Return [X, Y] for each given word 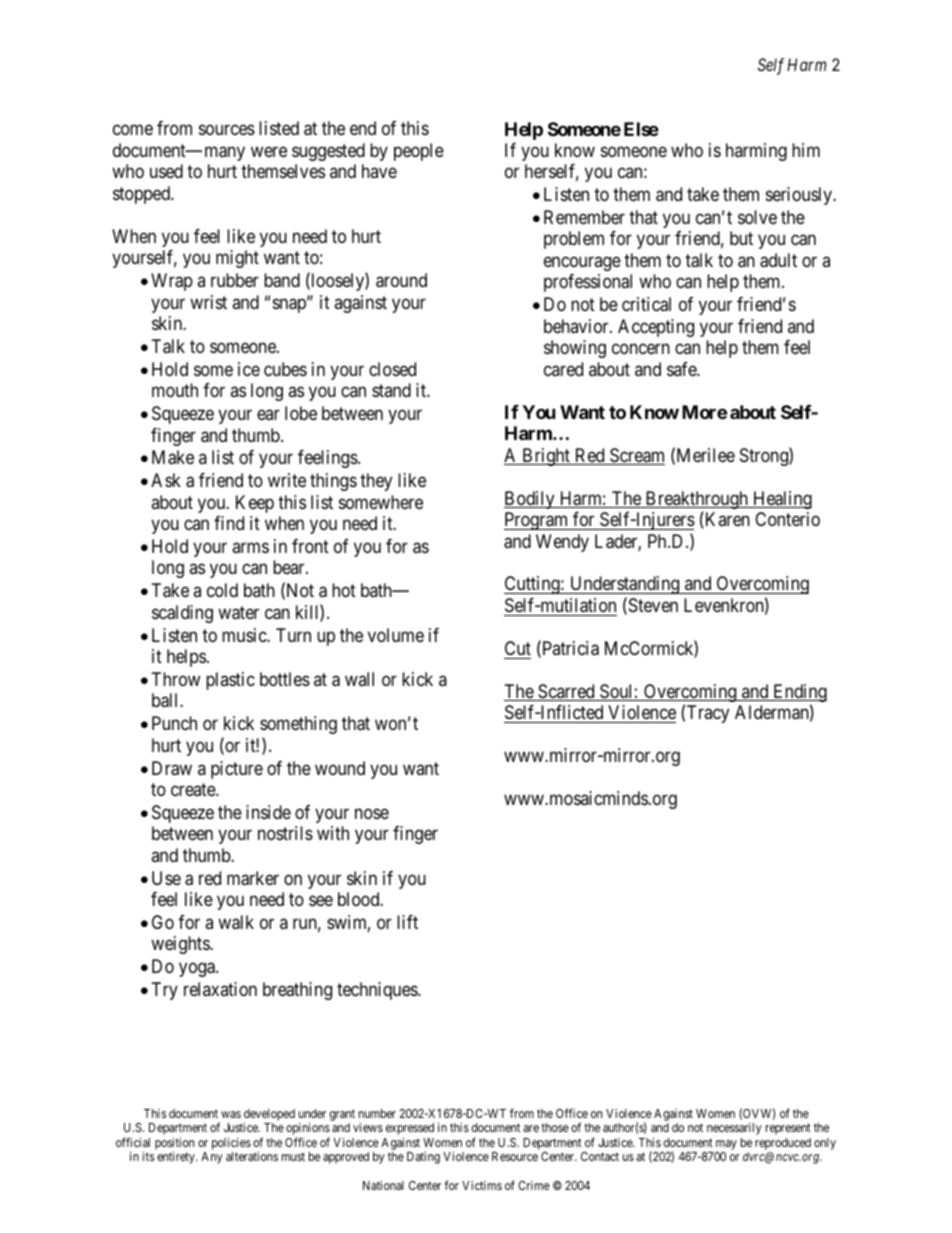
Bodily [530, 500]
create [194, 789]
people [419, 152]
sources [227, 130]
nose [372, 813]
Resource [515, 1156]
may [726, 1146]
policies [231, 1143]
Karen [726, 520]
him [806, 150]
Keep [255, 504]
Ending [799, 694]
